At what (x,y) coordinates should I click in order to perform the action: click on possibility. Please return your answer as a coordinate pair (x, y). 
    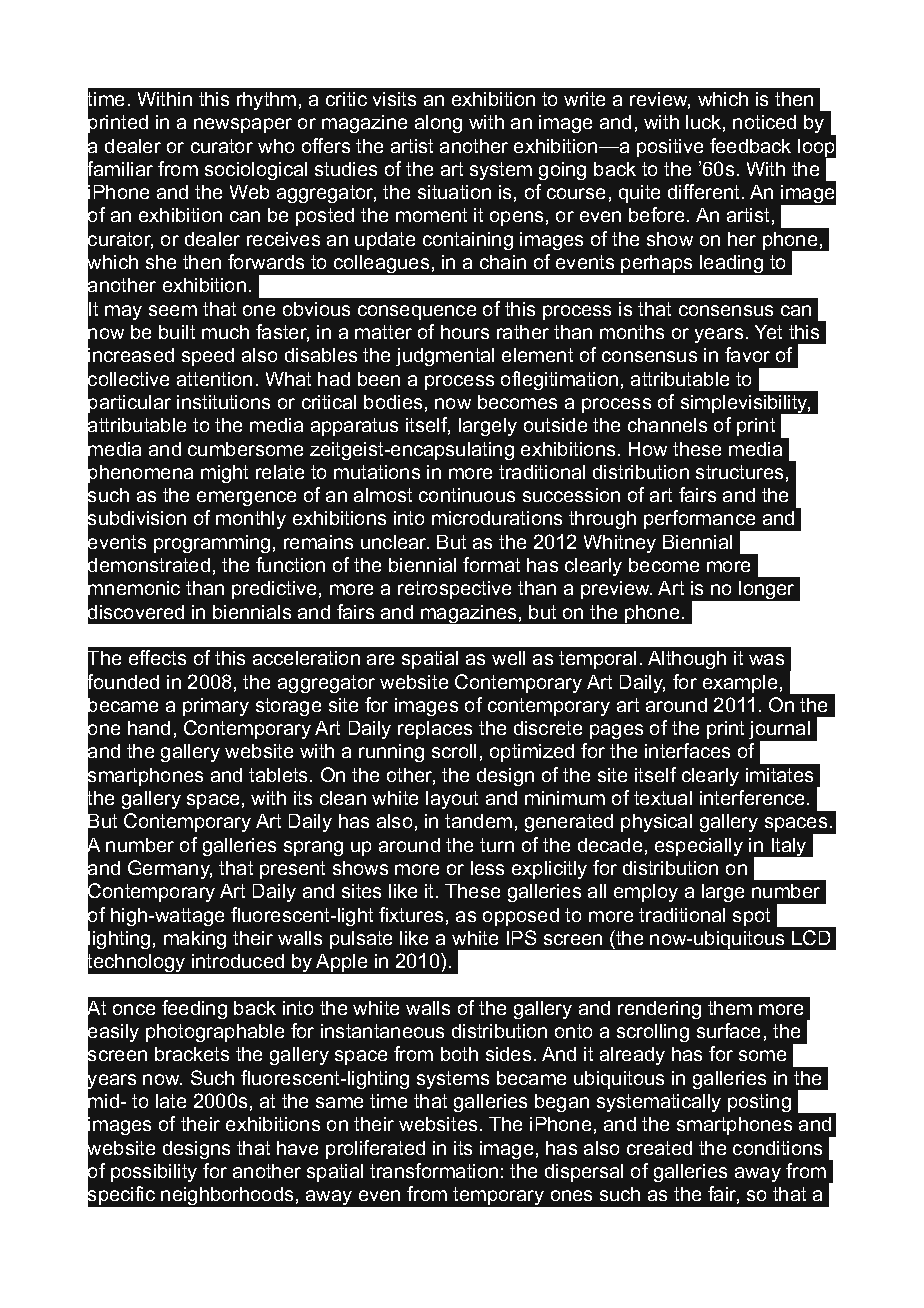
    Looking at the image, I should click on (154, 1173).
